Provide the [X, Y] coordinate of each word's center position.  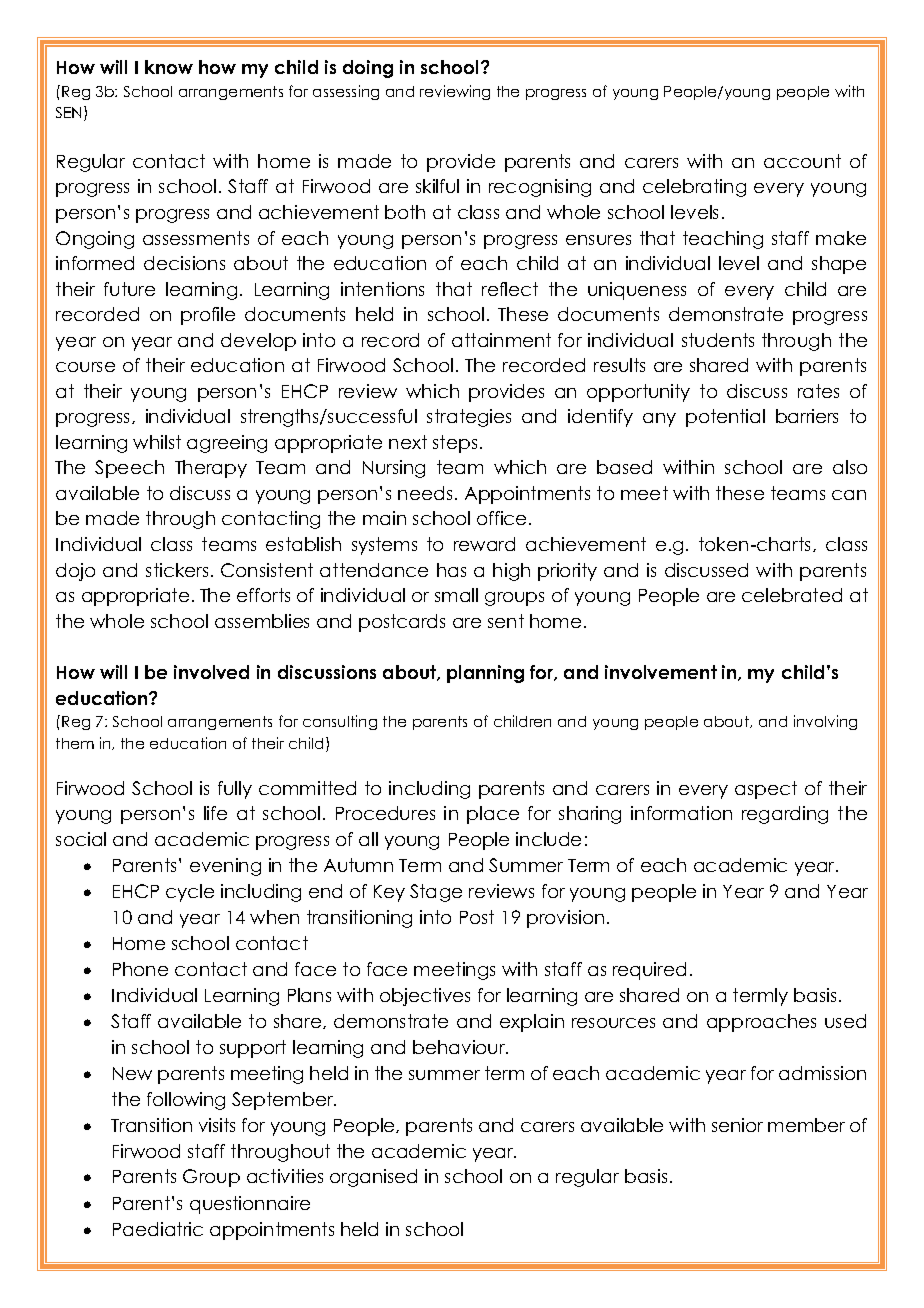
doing [368, 69]
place [493, 815]
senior [737, 1125]
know [169, 67]
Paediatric [158, 1229]
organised [373, 1178]
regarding [785, 815]
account [802, 161]
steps [455, 444]
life [215, 813]
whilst [157, 442]
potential [725, 418]
